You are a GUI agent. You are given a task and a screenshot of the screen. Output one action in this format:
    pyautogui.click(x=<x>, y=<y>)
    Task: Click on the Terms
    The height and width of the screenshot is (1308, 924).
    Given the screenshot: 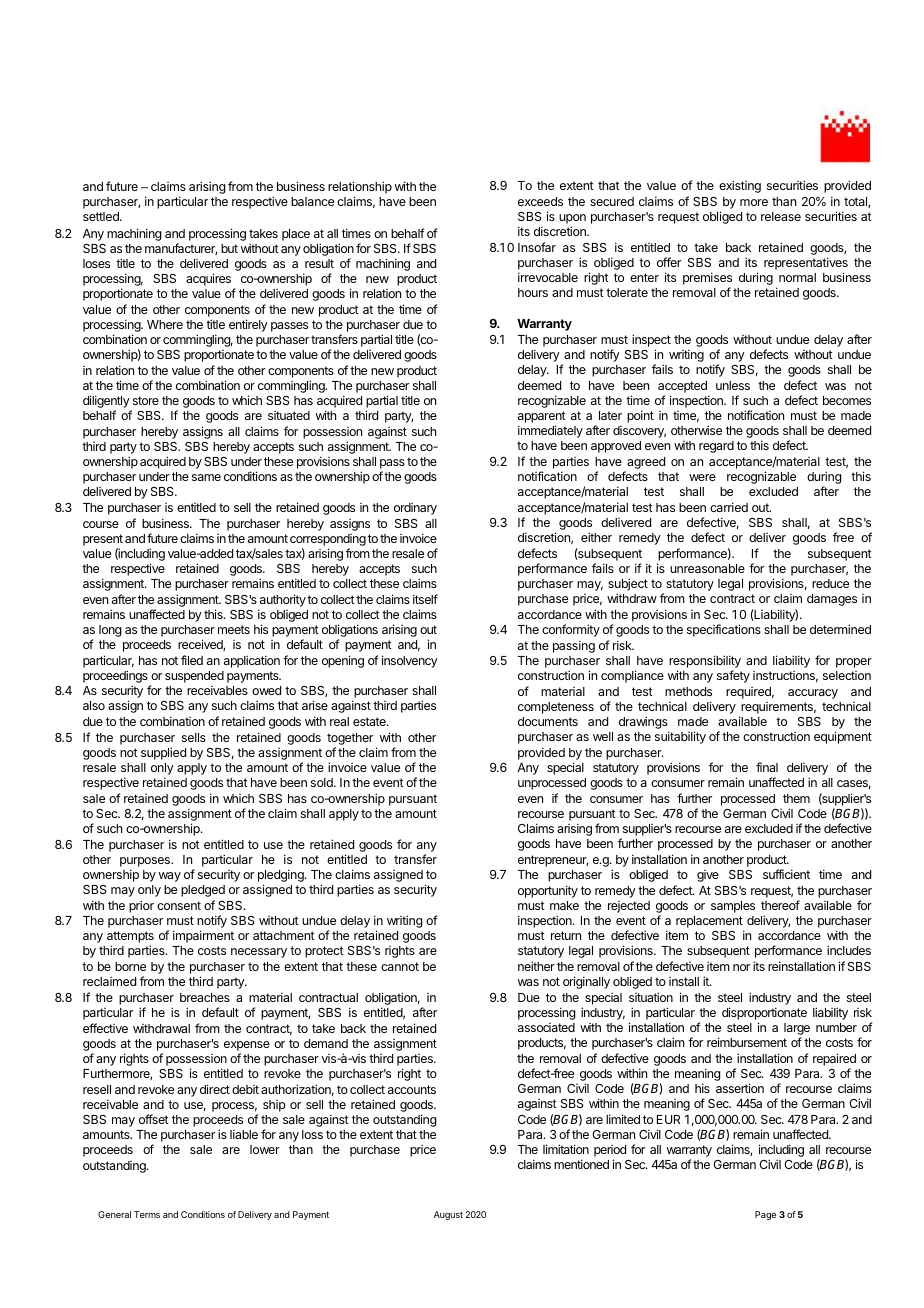 What is the action you would take?
    pyautogui.click(x=147, y=1214)
